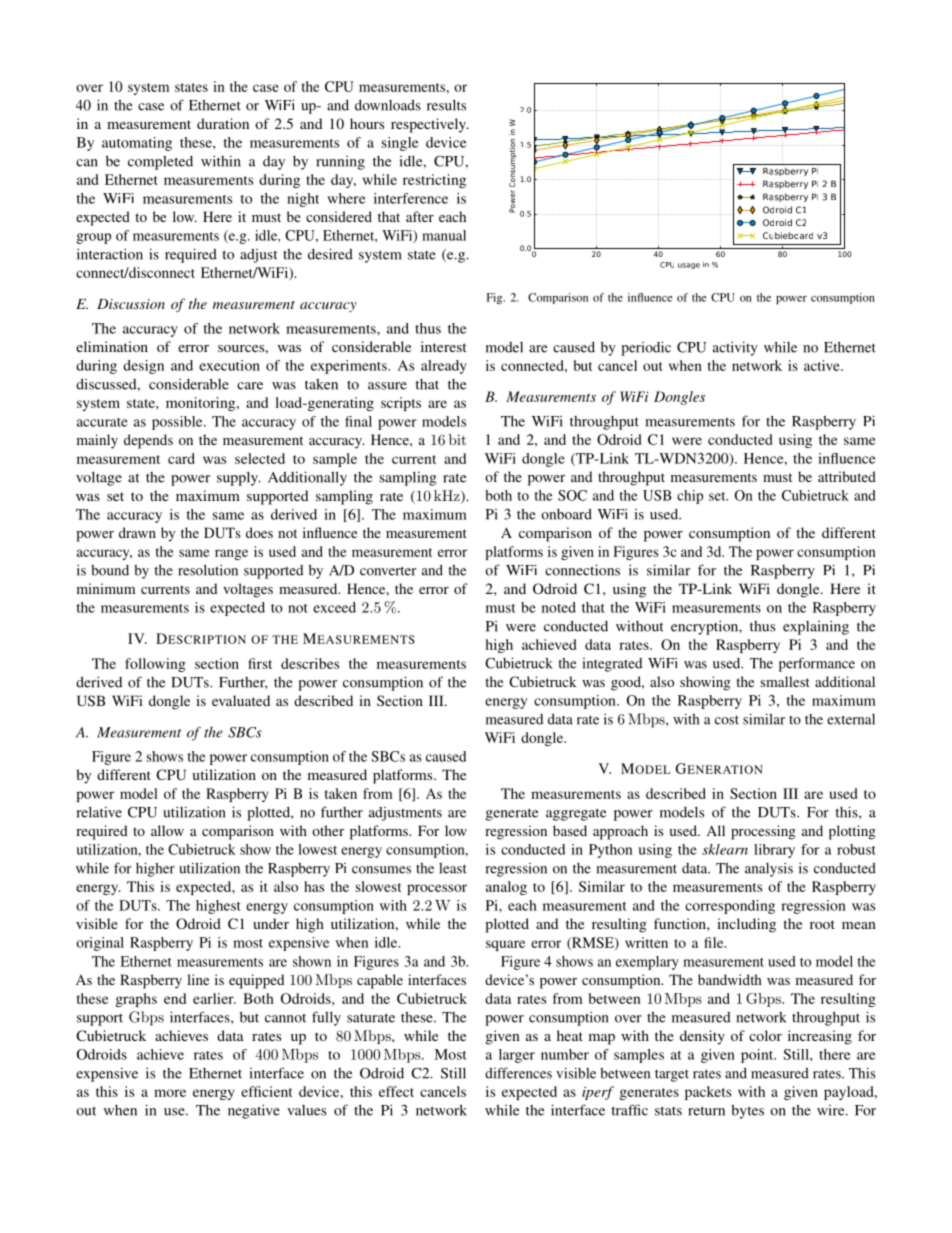 This screenshot has height=1233, width=952. Describe the element at coordinates (143, 367) in the screenshot. I see `design` at that location.
